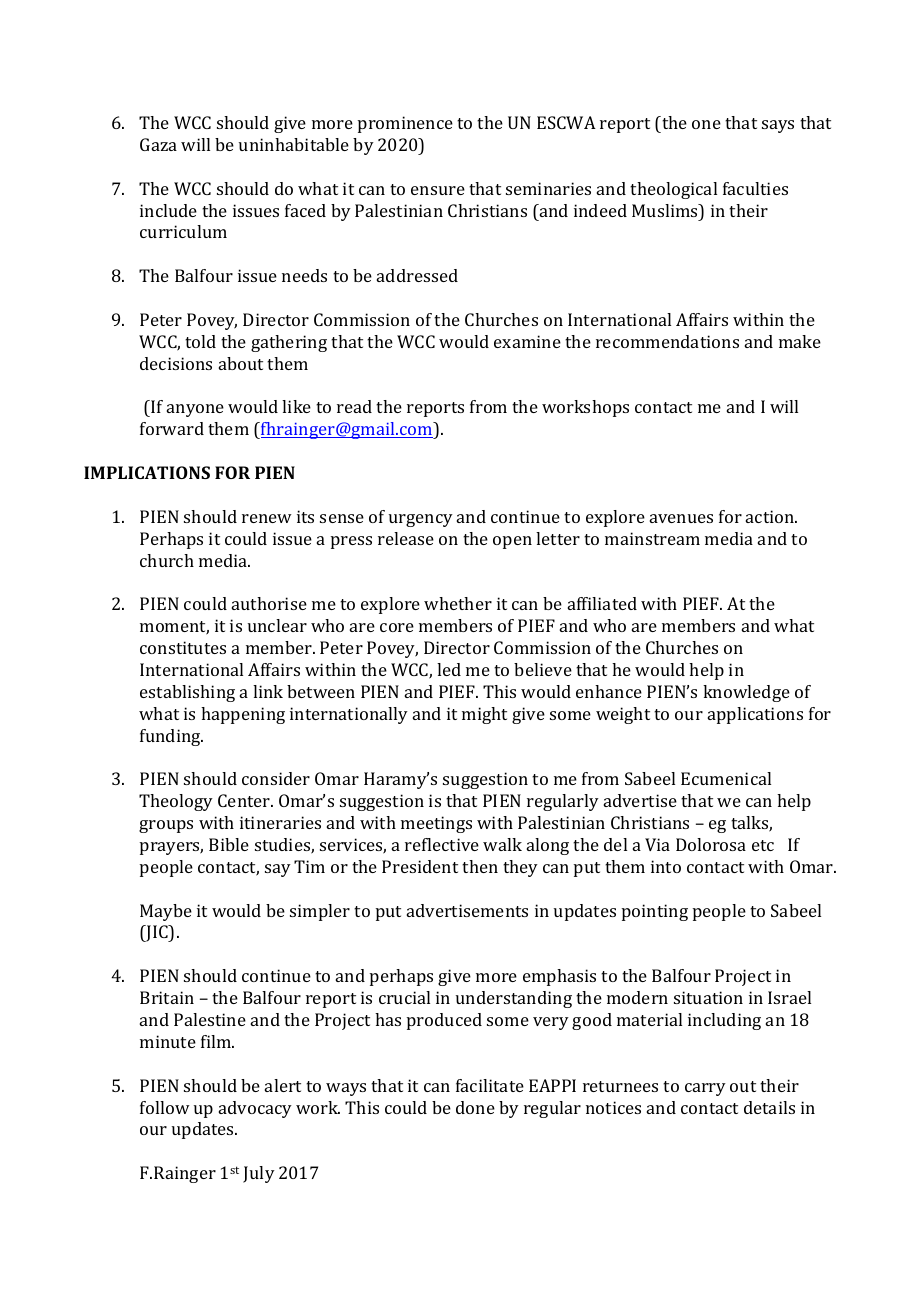  I want to click on done, so click(475, 1107).
